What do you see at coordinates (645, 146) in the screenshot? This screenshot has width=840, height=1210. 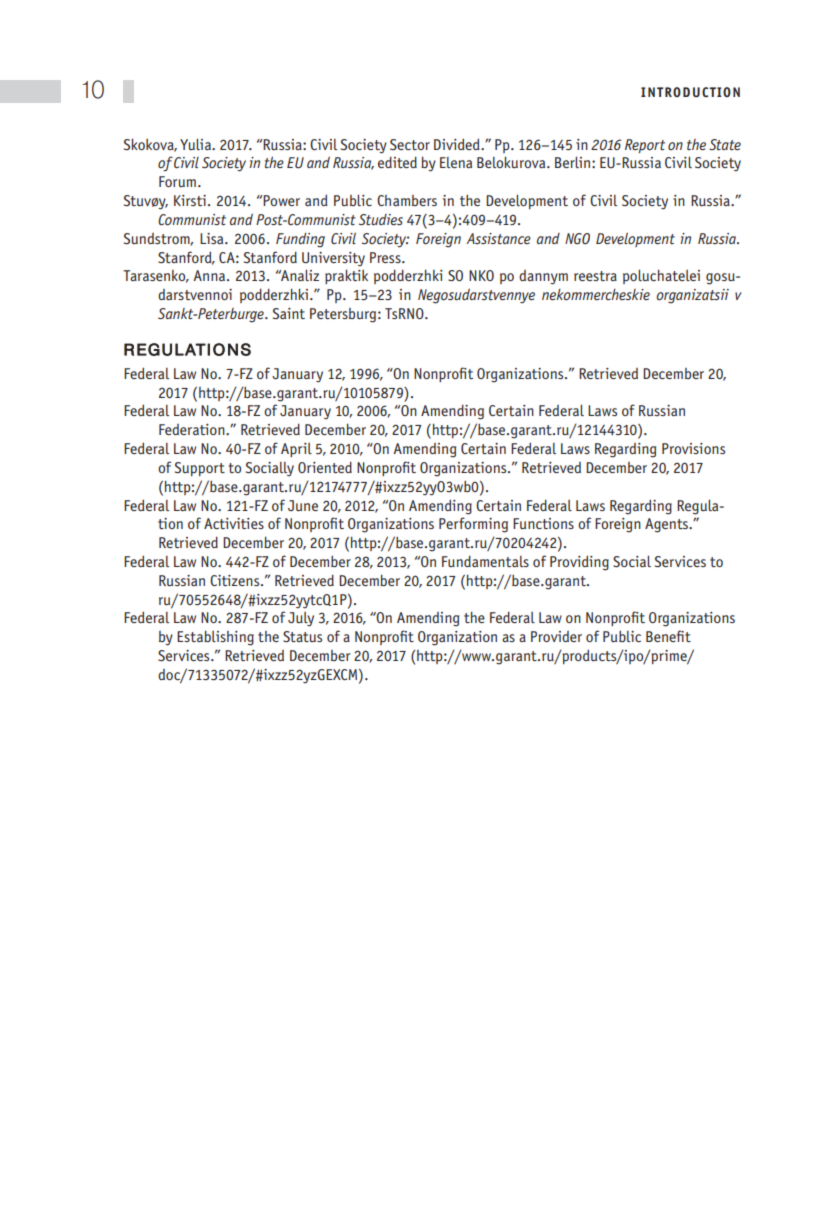 I see `Report` at bounding box center [645, 146].
